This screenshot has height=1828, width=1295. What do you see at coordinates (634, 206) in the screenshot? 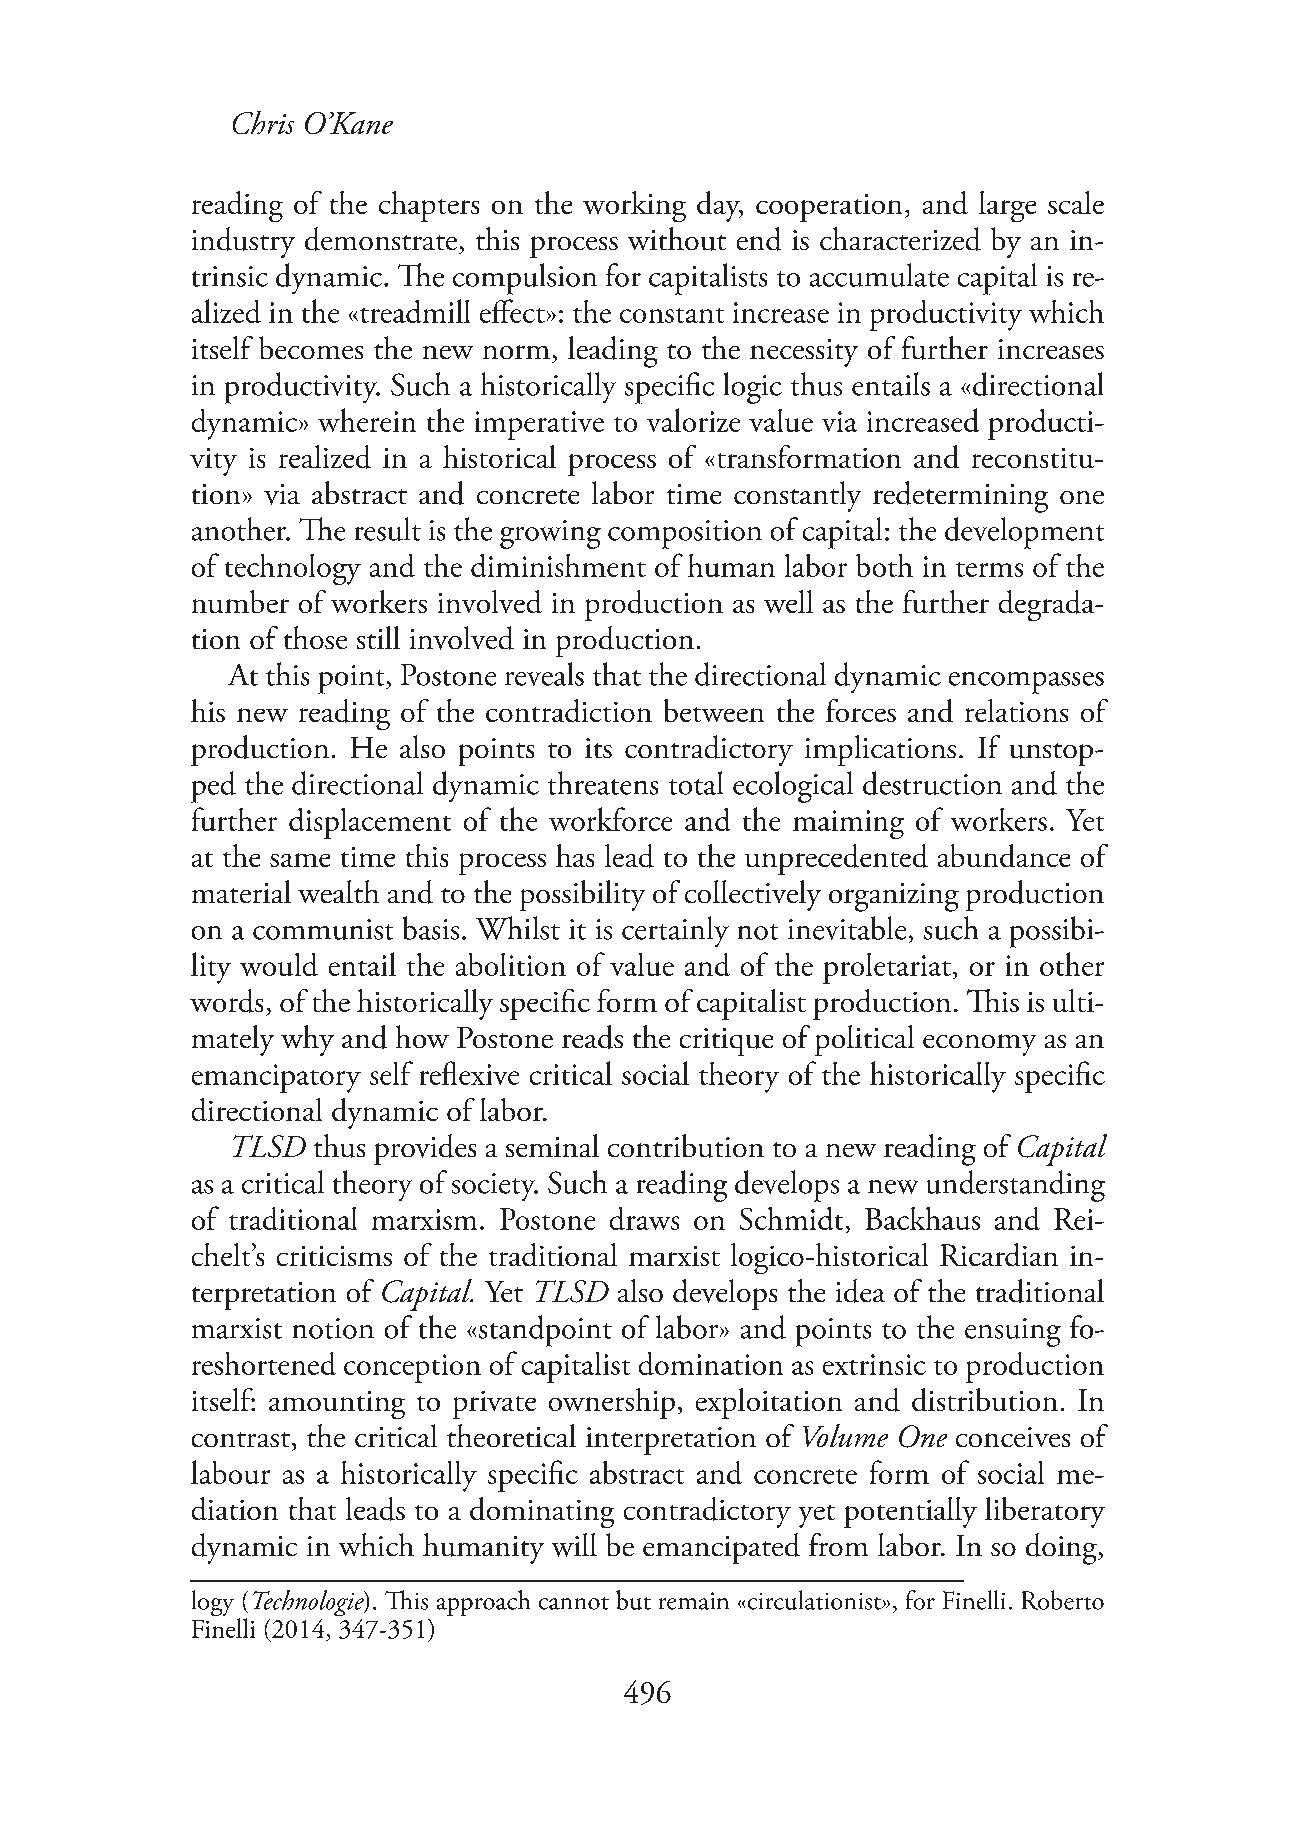
I see `working` at bounding box center [634, 206].
